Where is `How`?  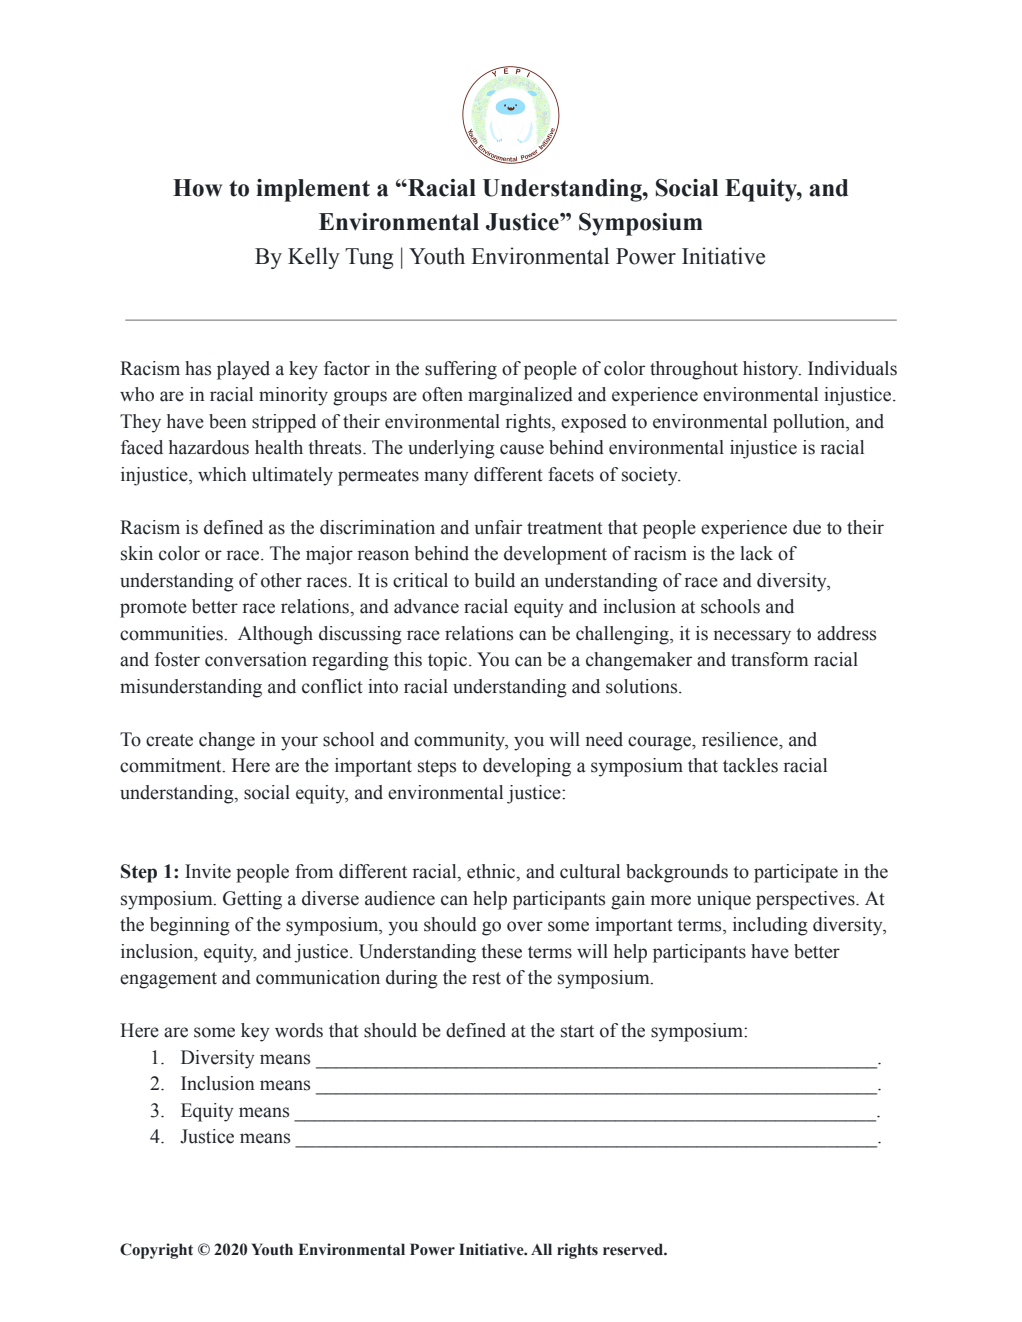 How is located at coordinates (197, 188).
